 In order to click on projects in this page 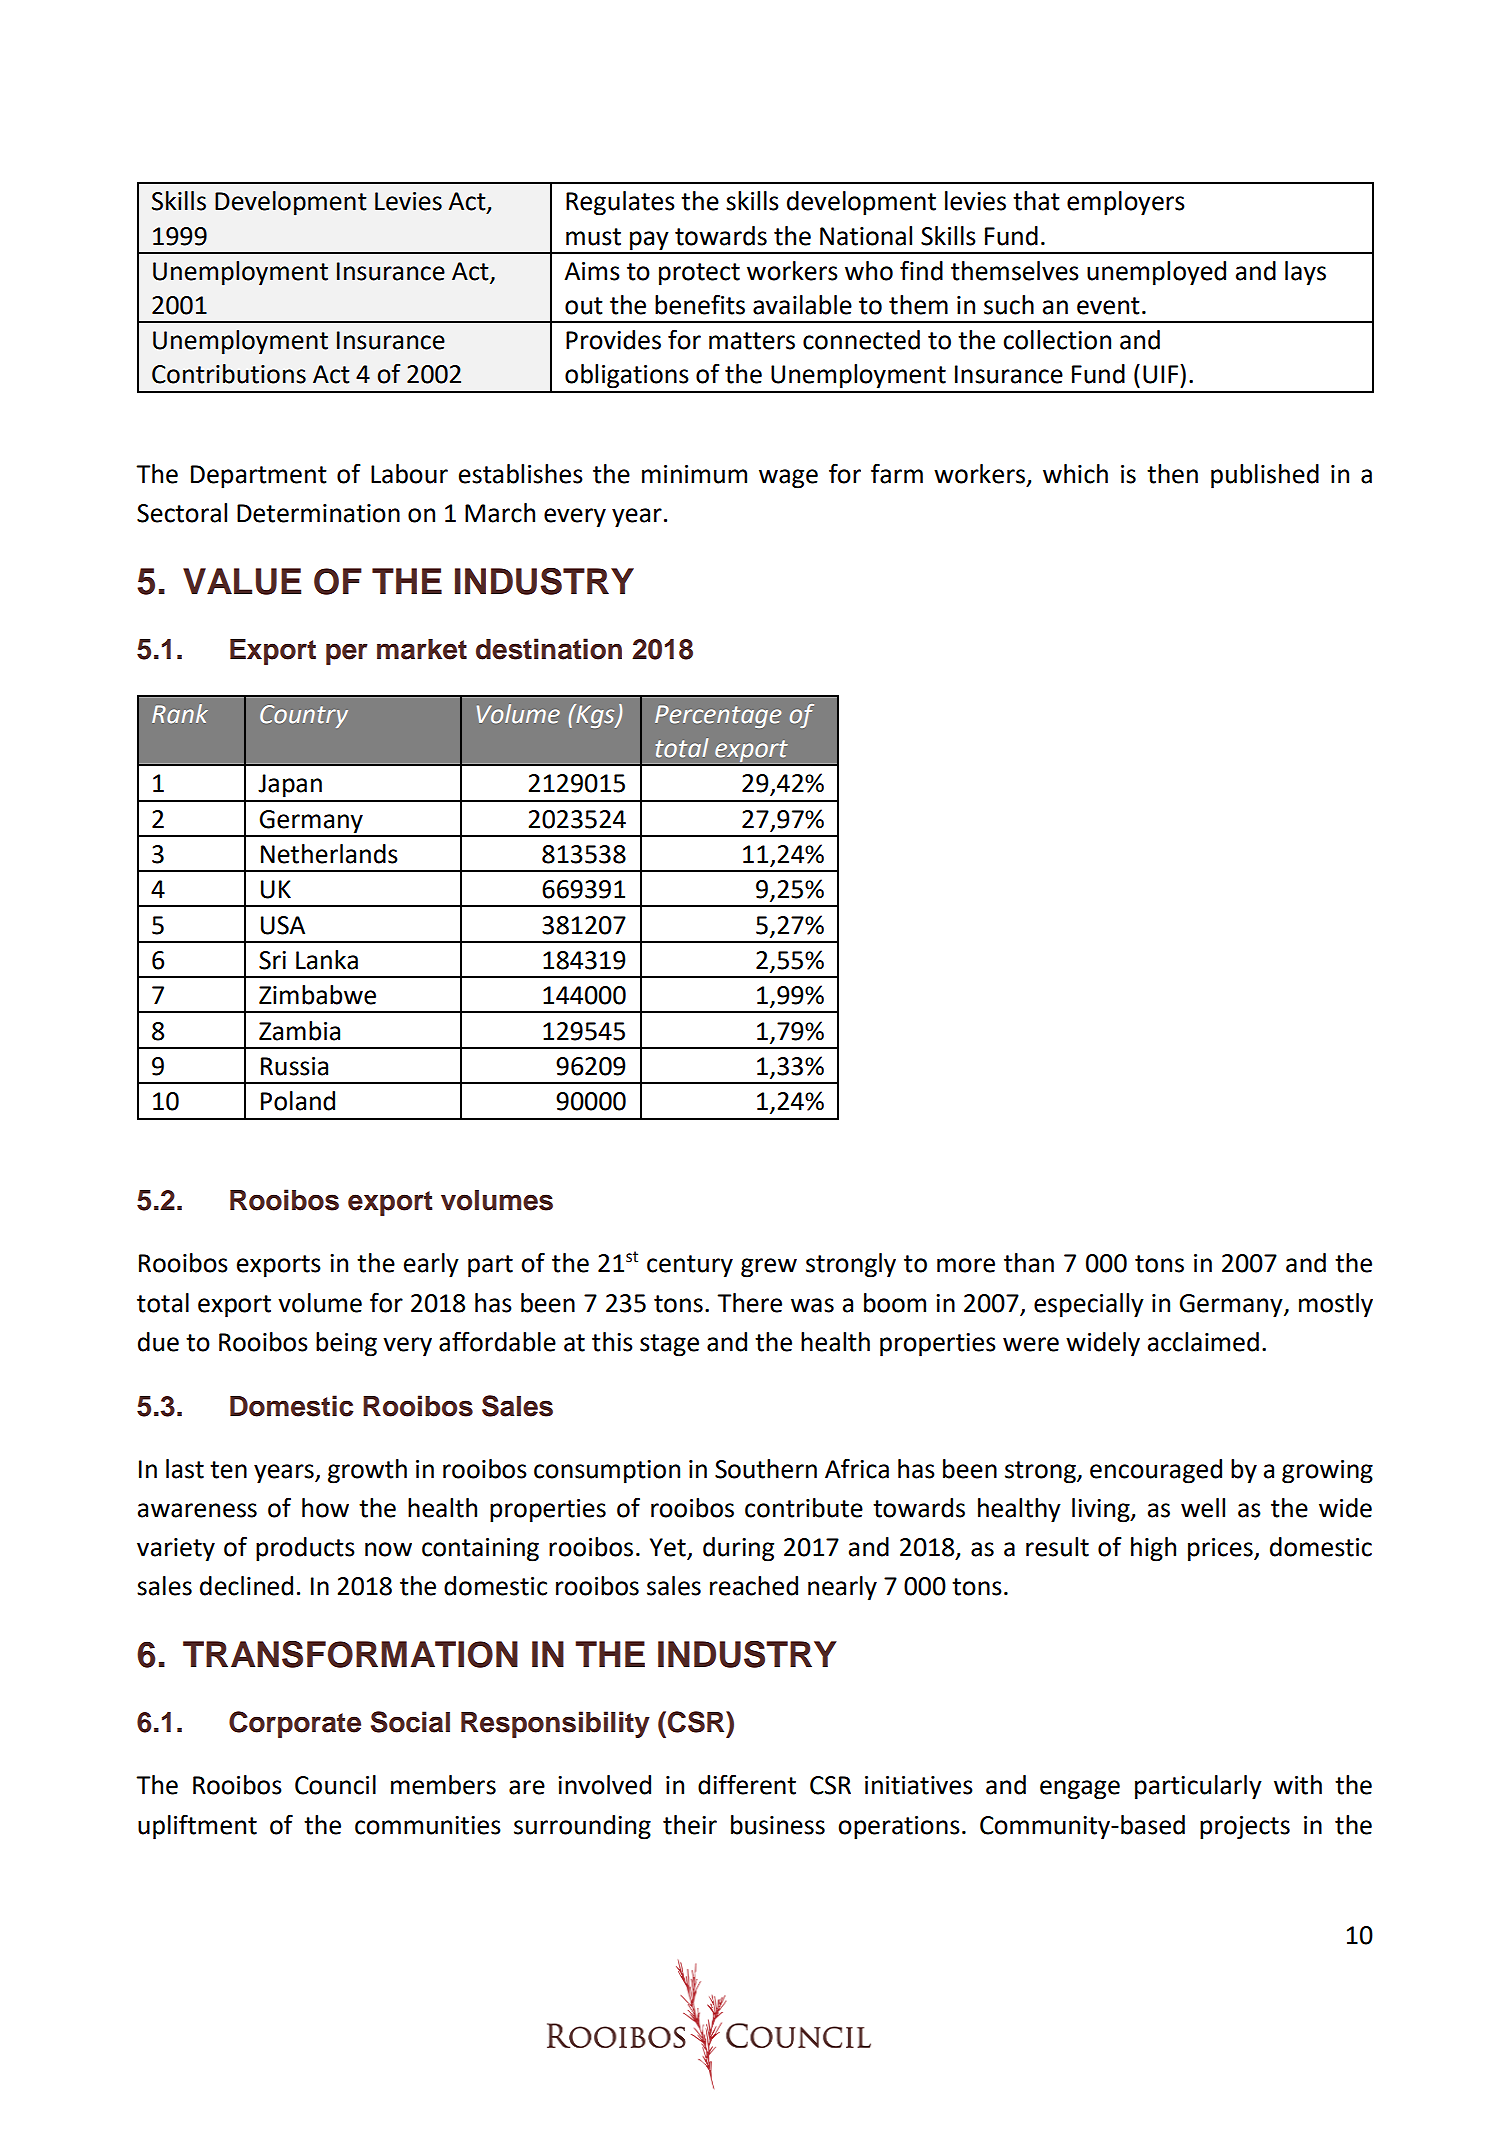, I will do `click(1245, 1828)`.
